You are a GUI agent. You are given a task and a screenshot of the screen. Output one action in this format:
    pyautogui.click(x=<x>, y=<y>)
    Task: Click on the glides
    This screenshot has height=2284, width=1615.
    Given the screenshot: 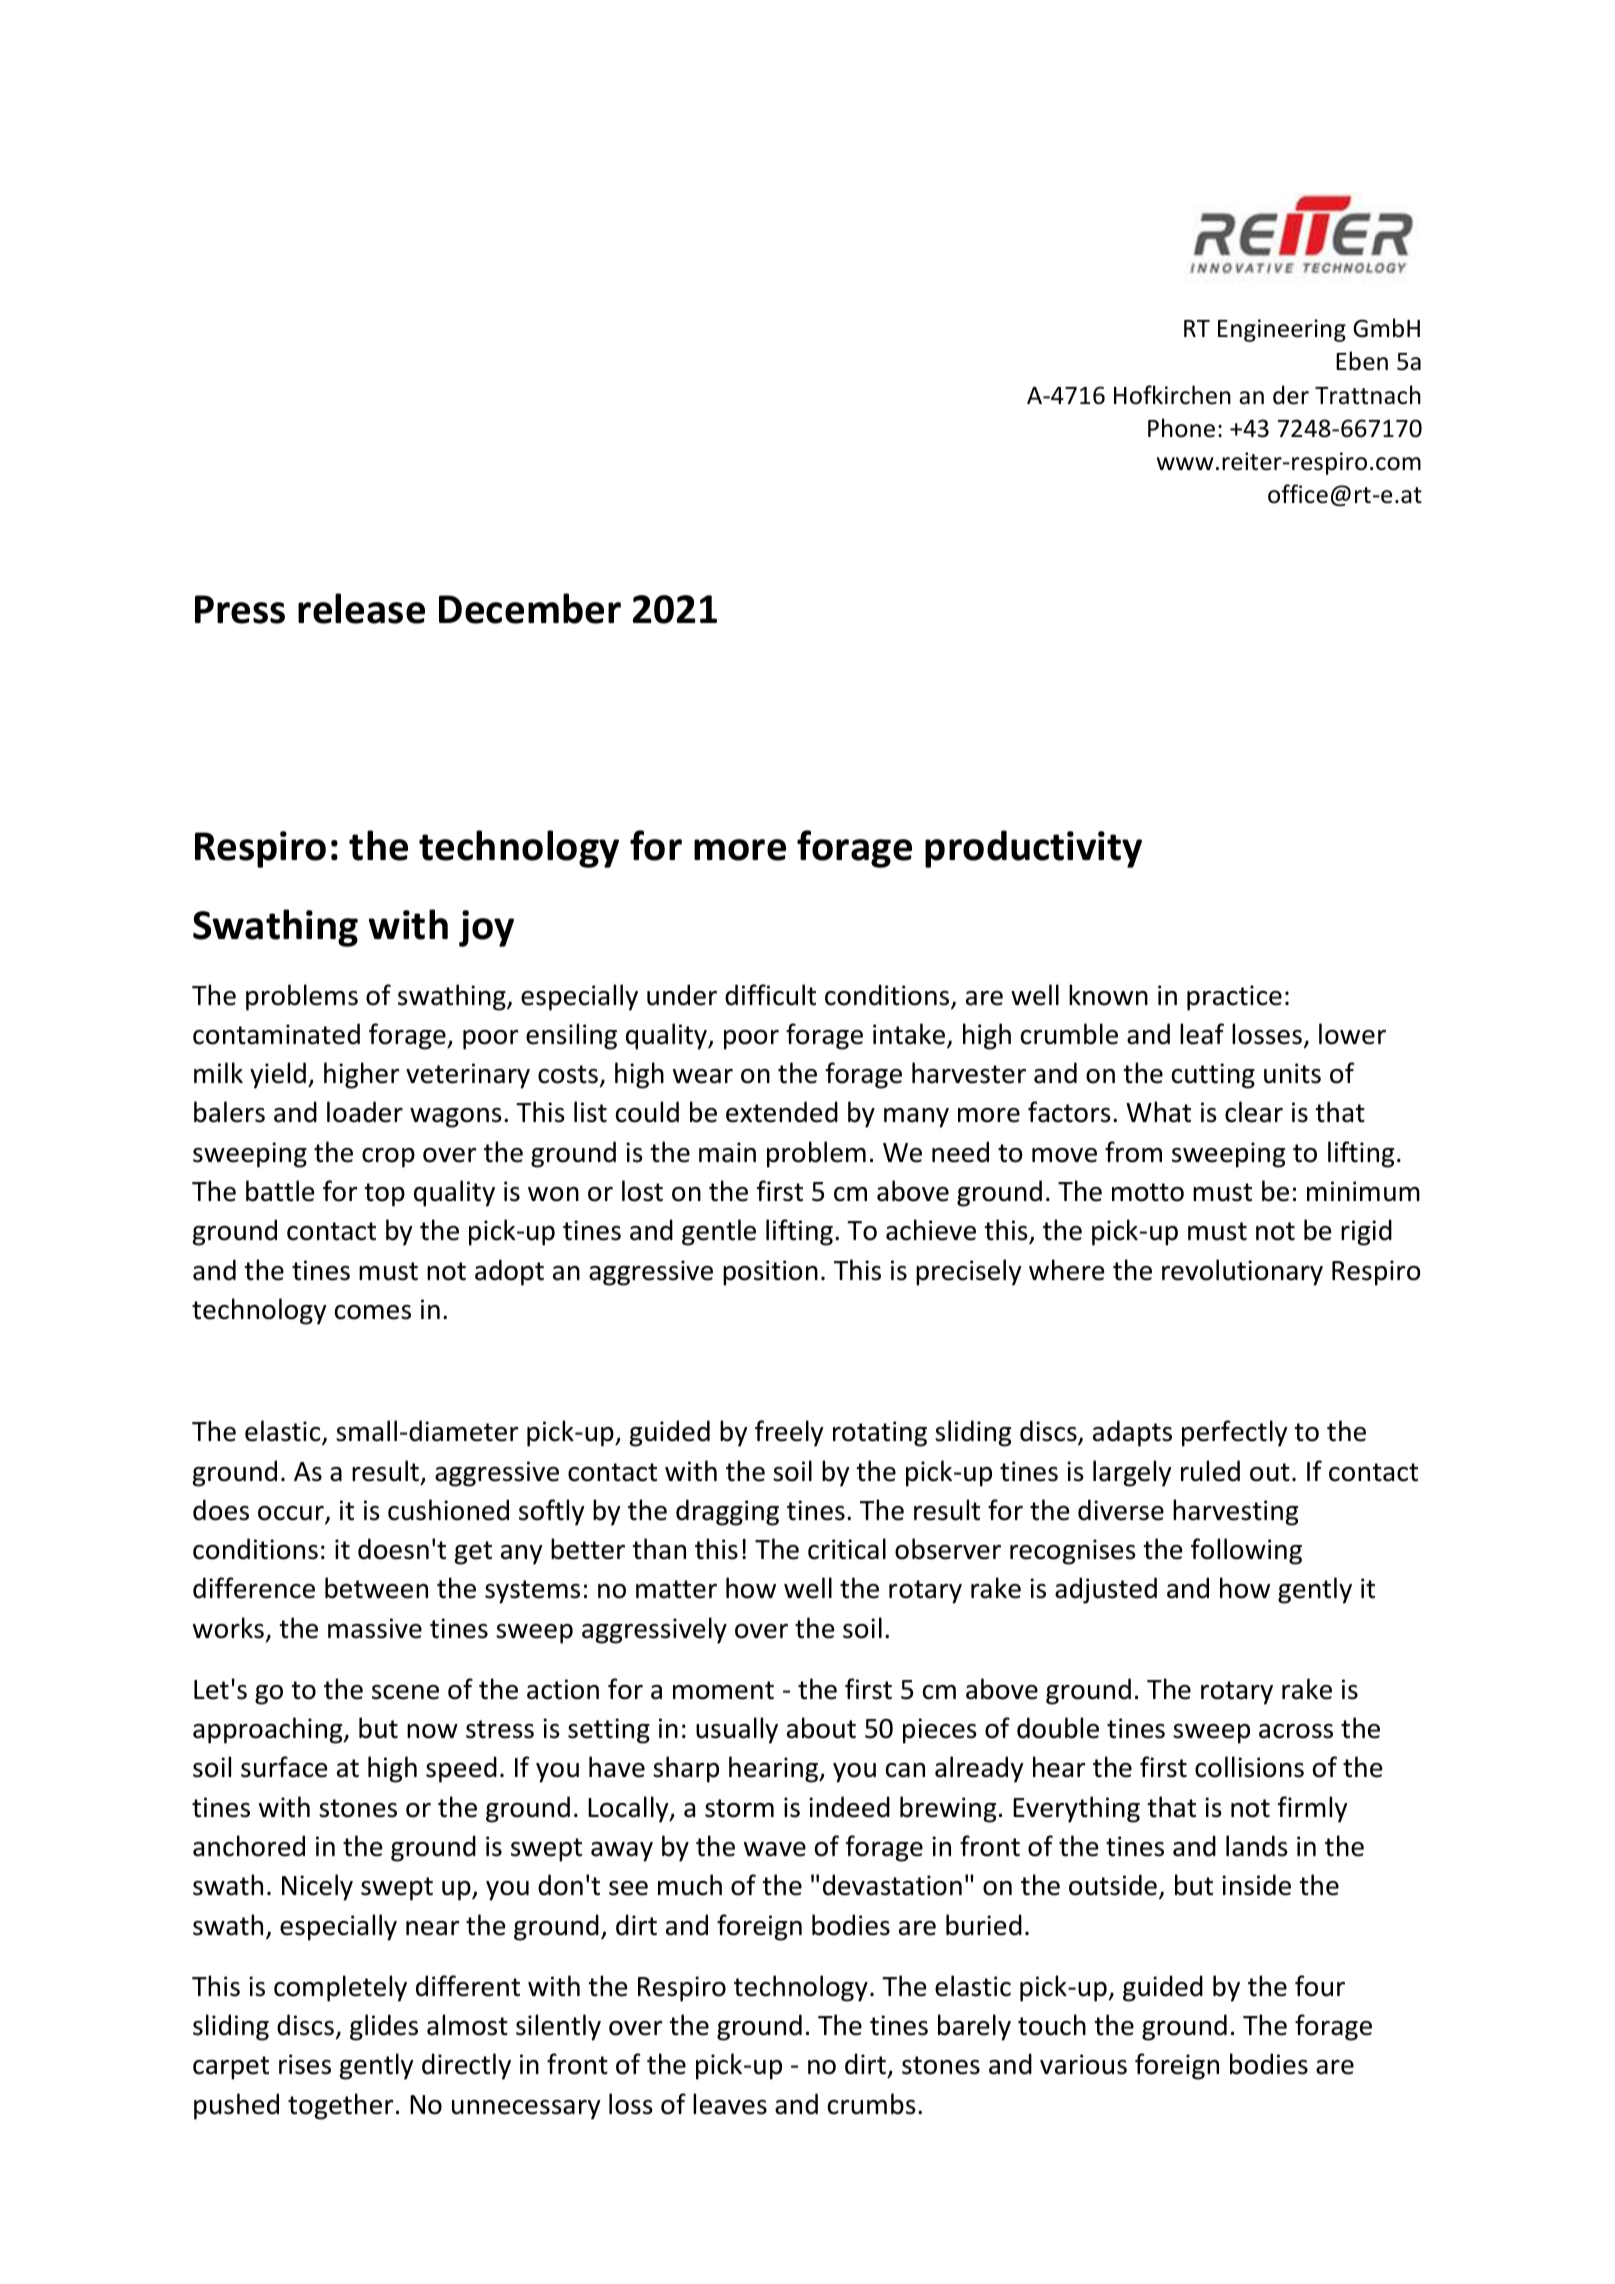 What is the action you would take?
    pyautogui.click(x=384, y=2027)
